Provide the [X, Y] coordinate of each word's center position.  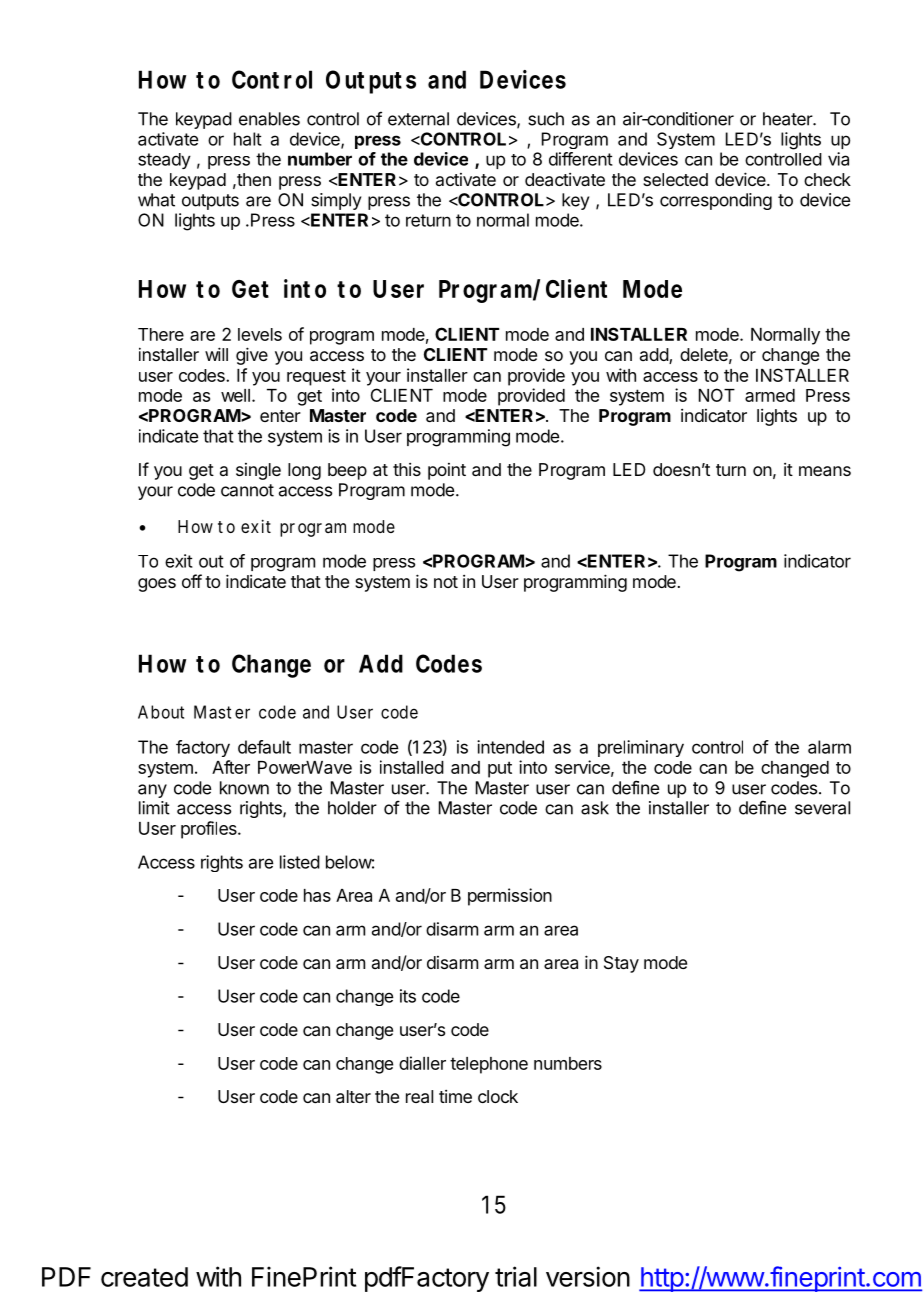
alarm [829, 747]
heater [788, 119]
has [317, 895]
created [144, 1277]
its [408, 996]
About [161, 712]
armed [770, 395]
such [546, 119]
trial [516, 1276]
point [447, 471]
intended [510, 747]
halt [248, 139]
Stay [621, 964]
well [235, 395]
